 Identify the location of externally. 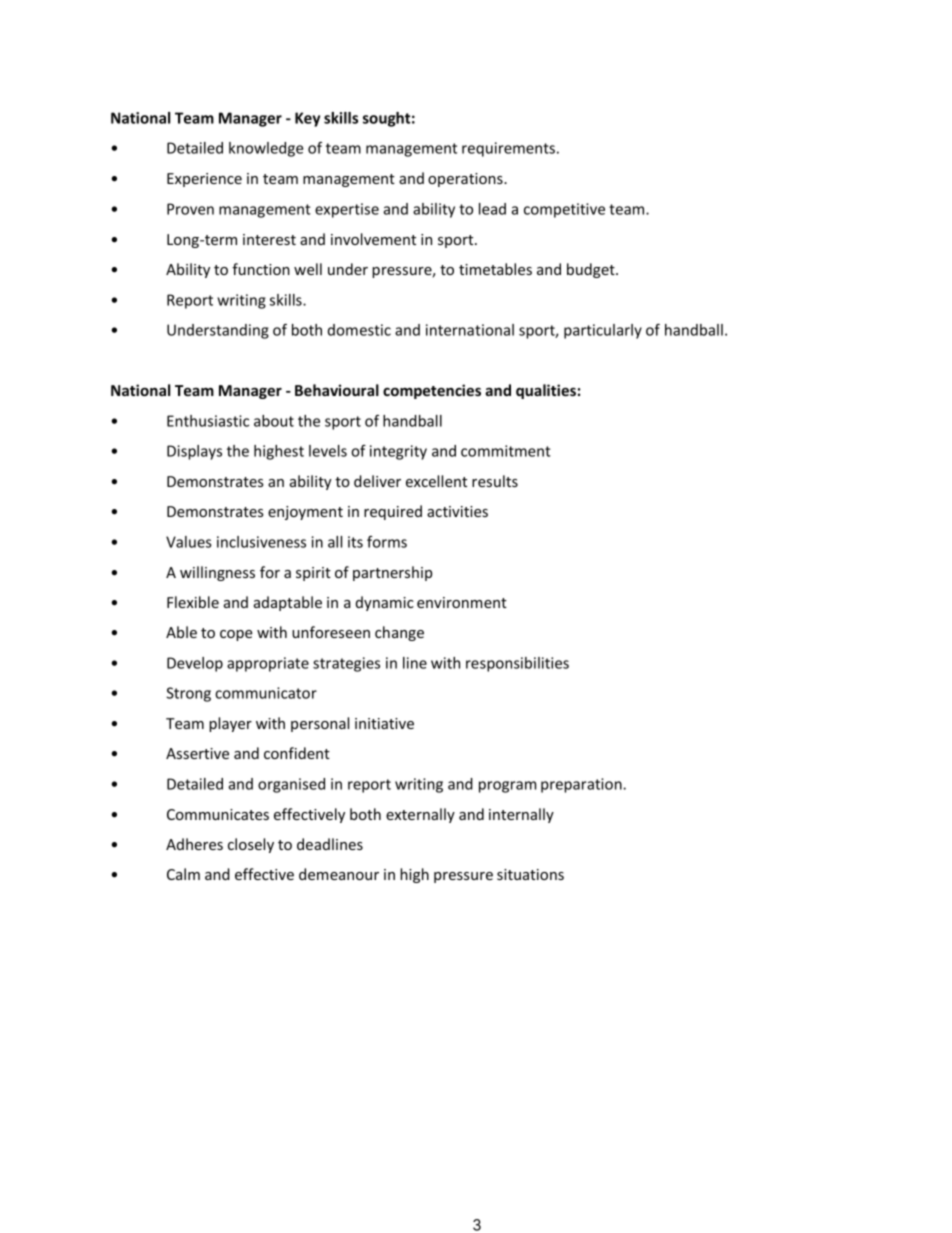
(420, 815).
